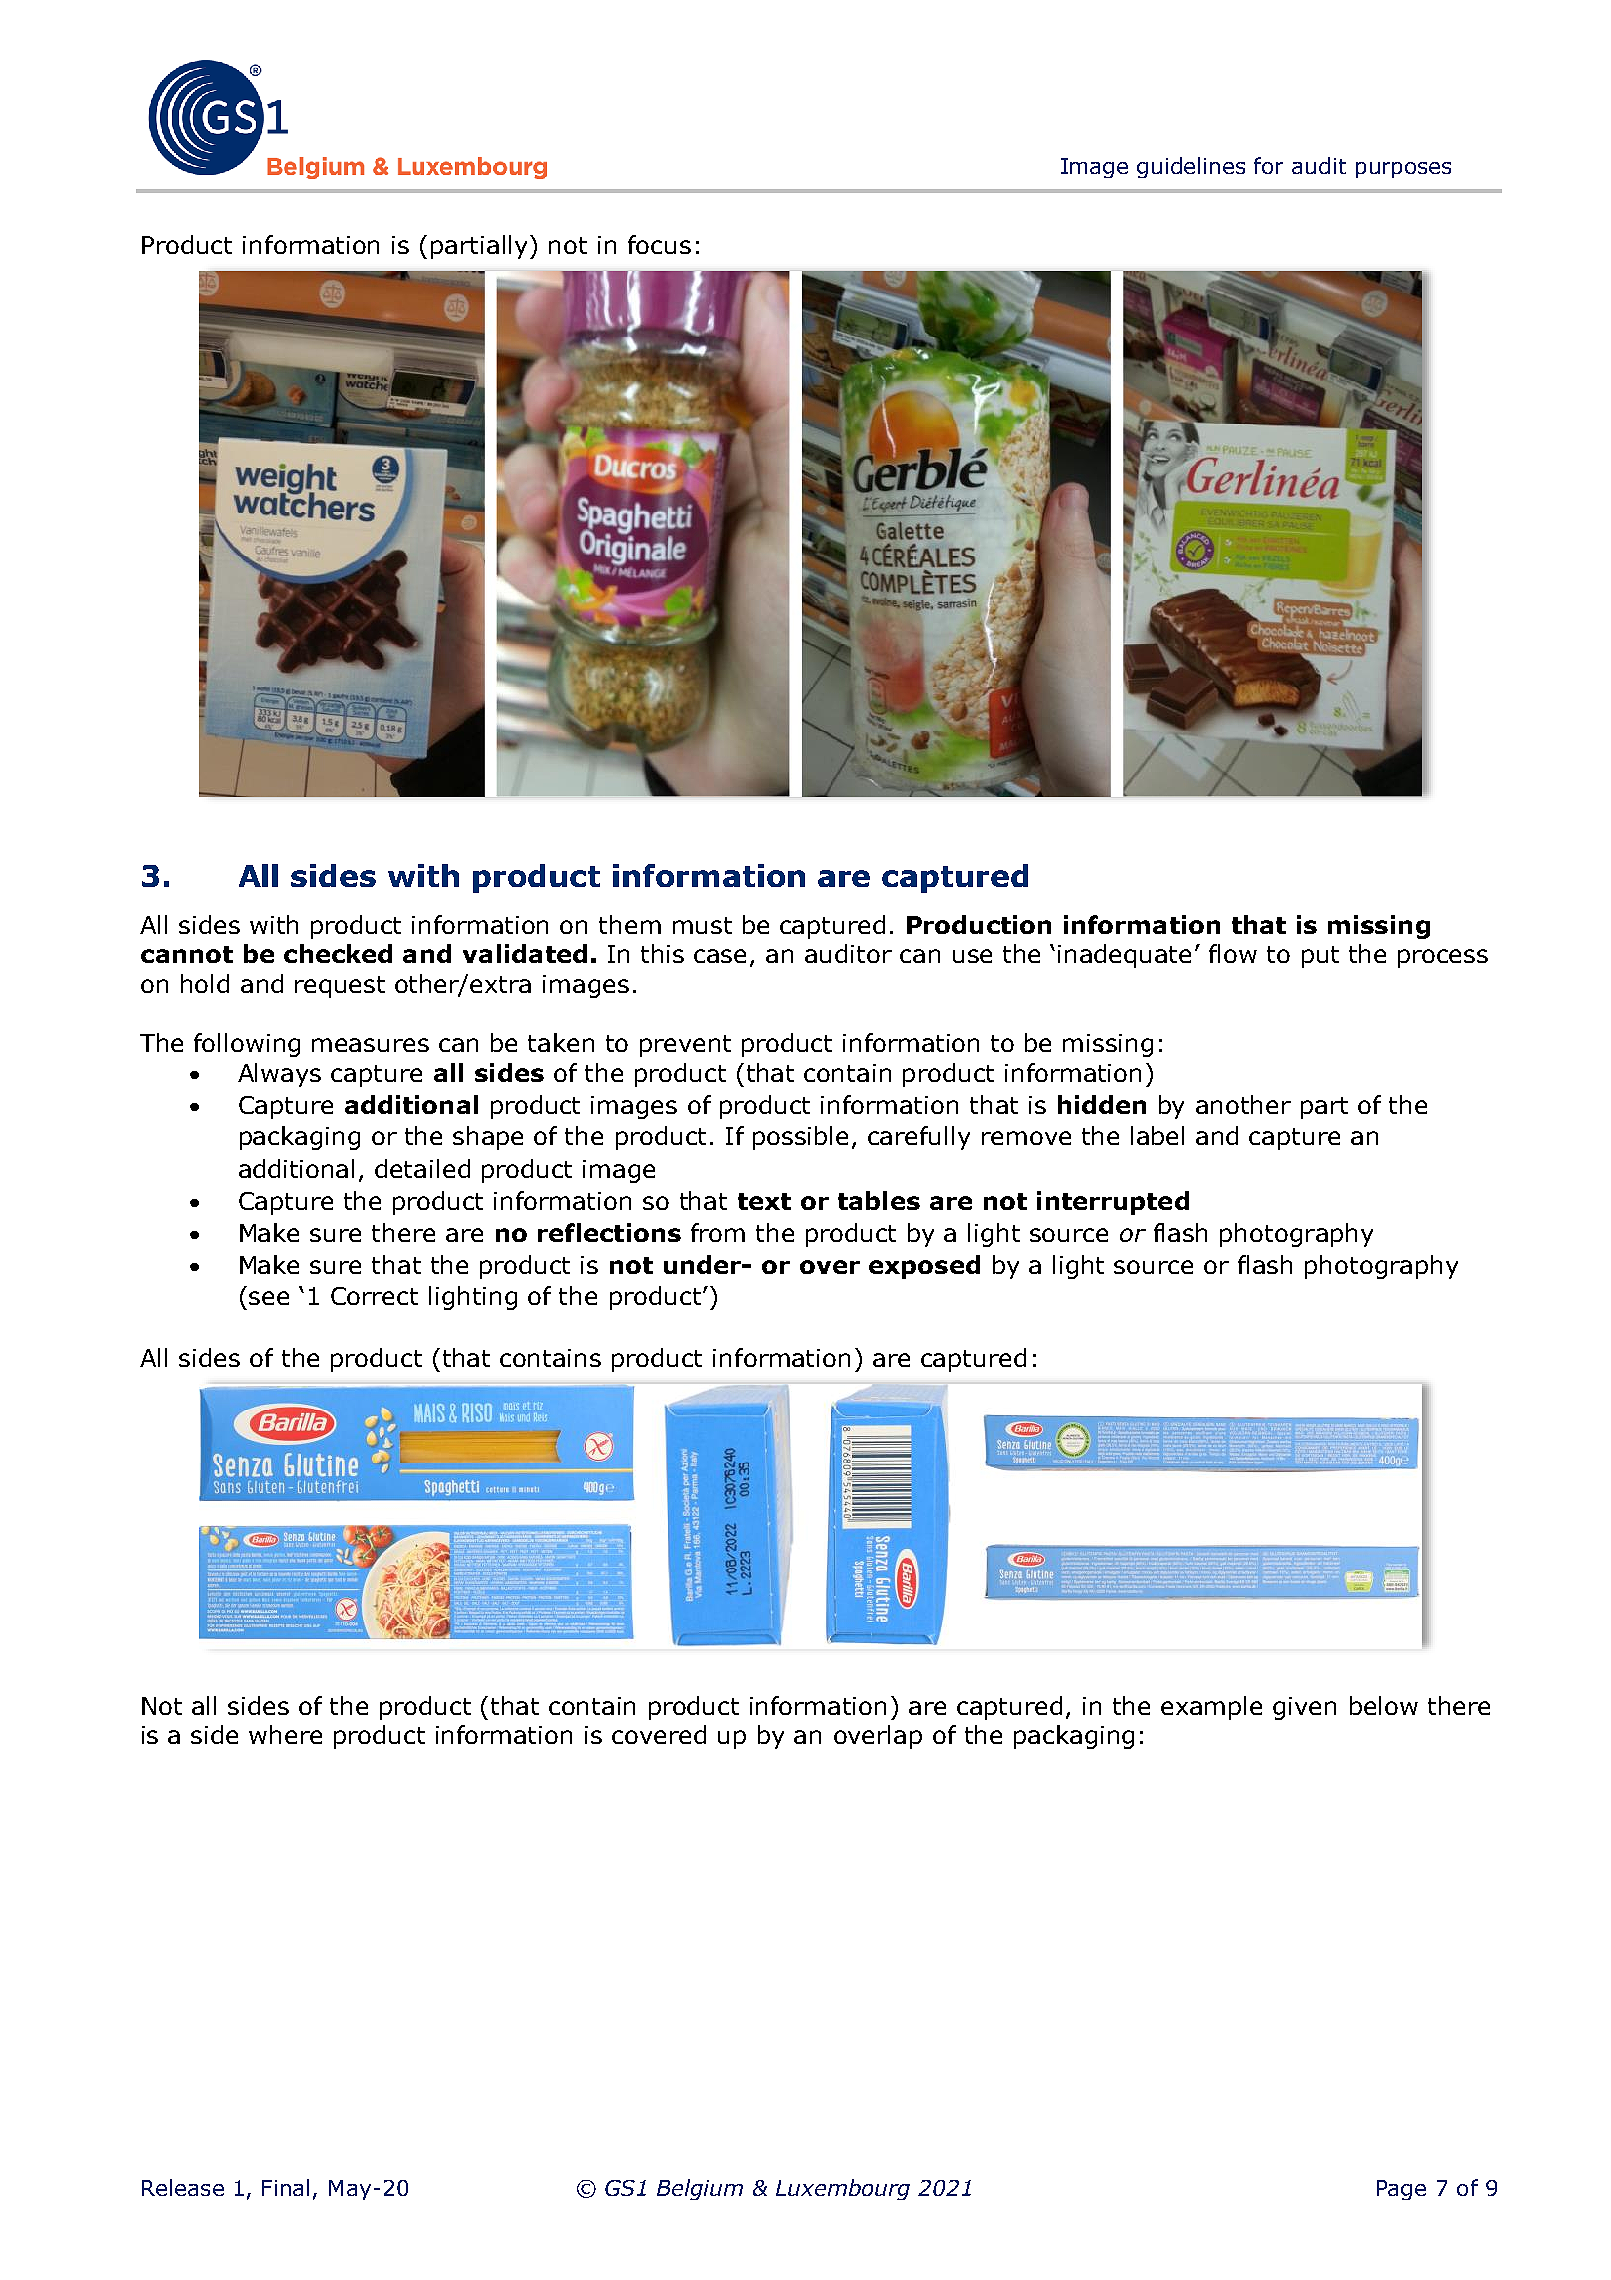 The height and width of the image is (2280, 1611). Describe the element at coordinates (800, 1138) in the image. I see `possible` at that location.
